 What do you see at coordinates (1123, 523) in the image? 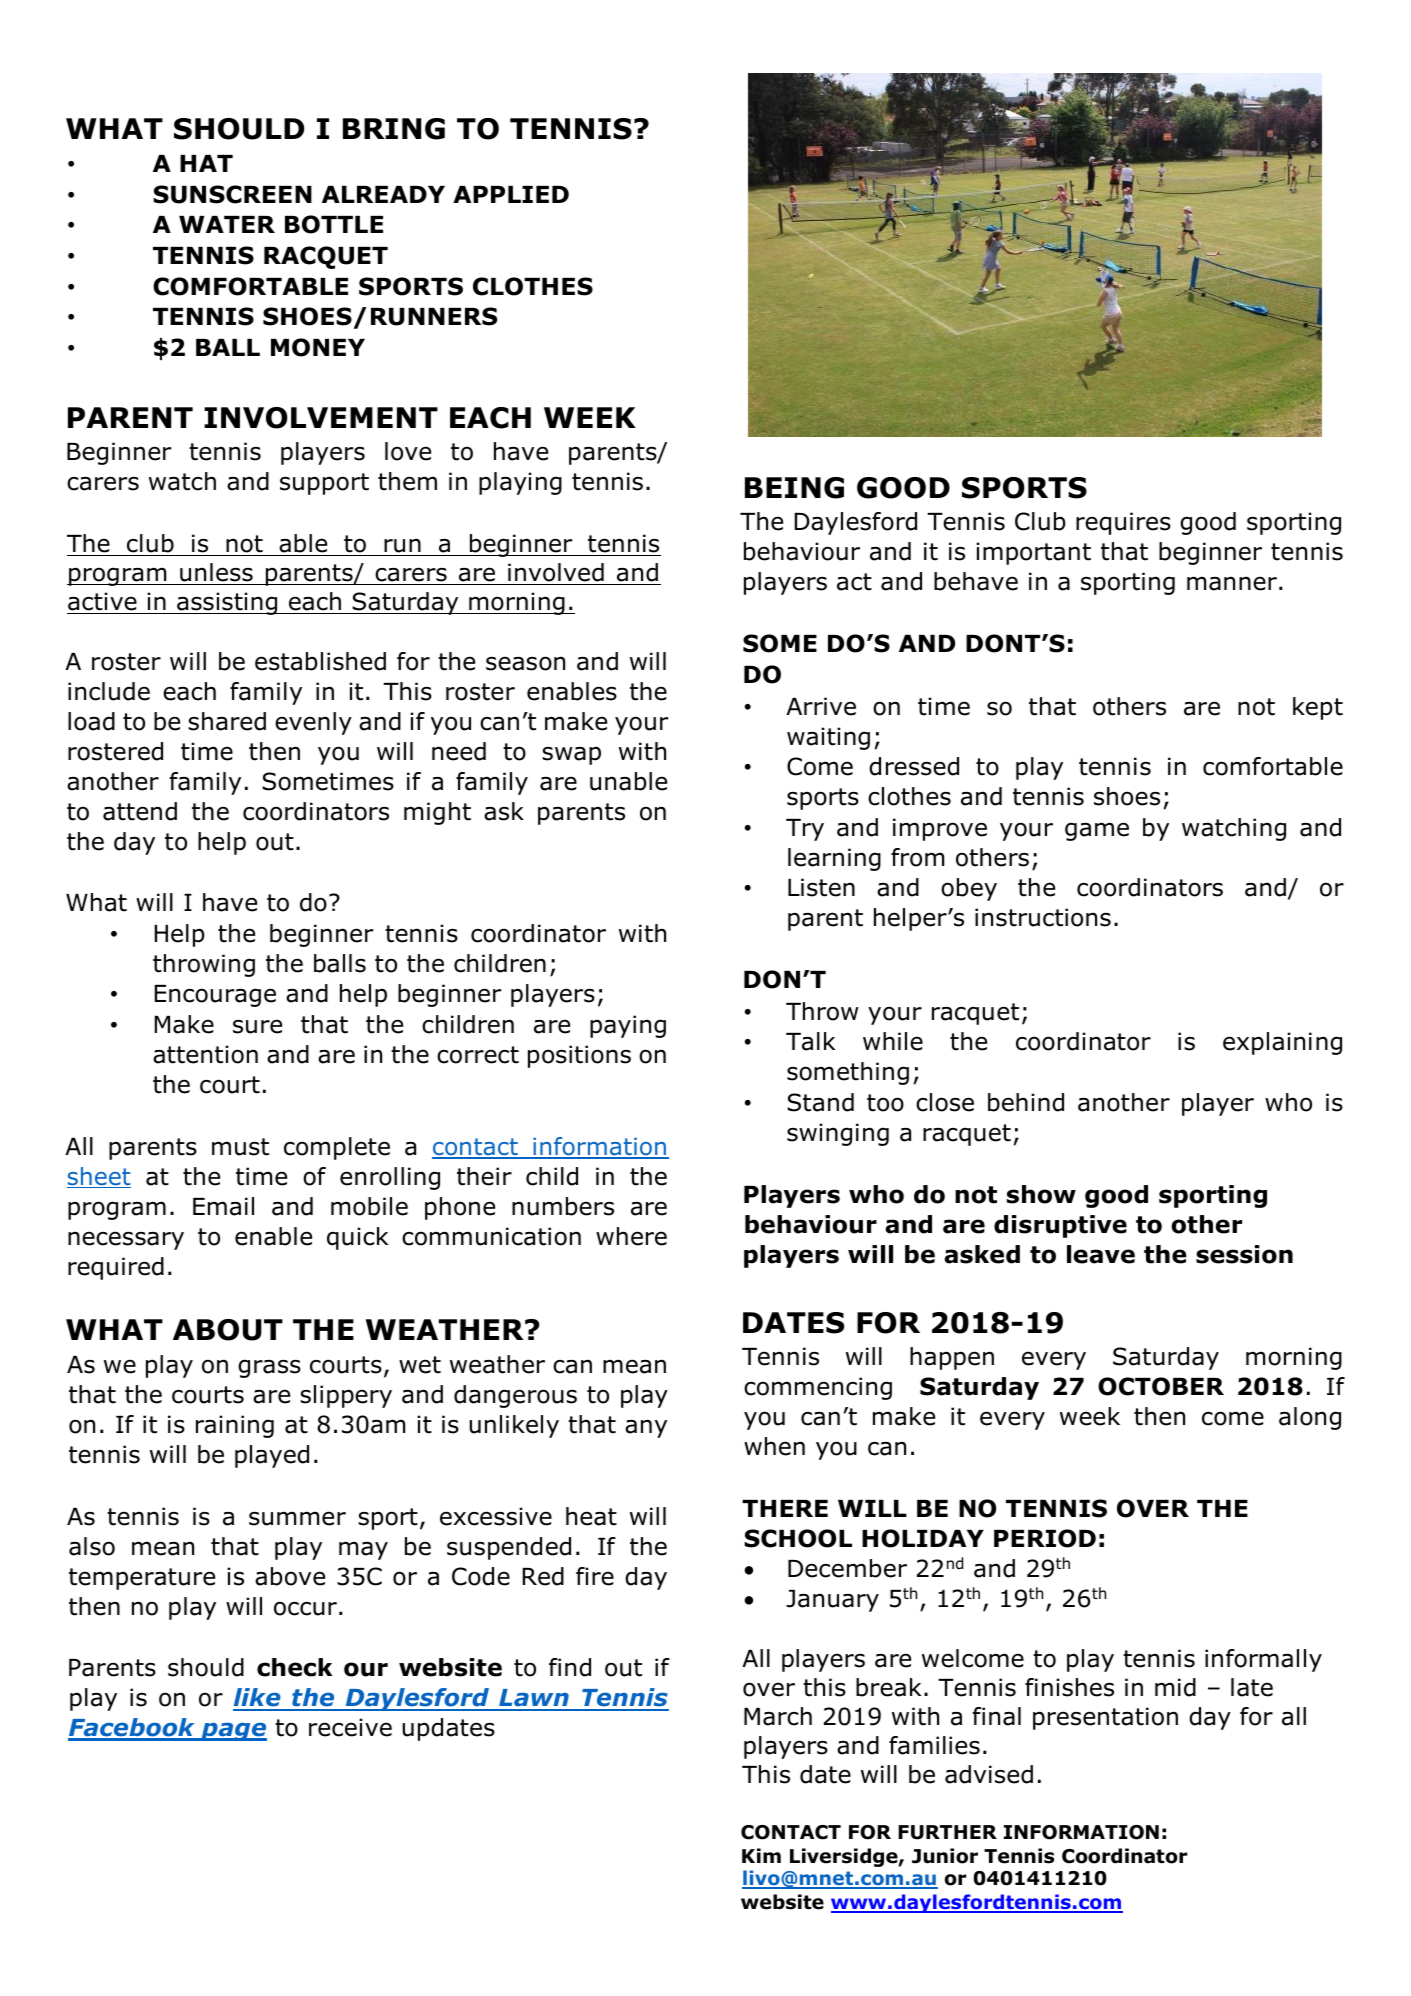
I see `requires` at bounding box center [1123, 523].
